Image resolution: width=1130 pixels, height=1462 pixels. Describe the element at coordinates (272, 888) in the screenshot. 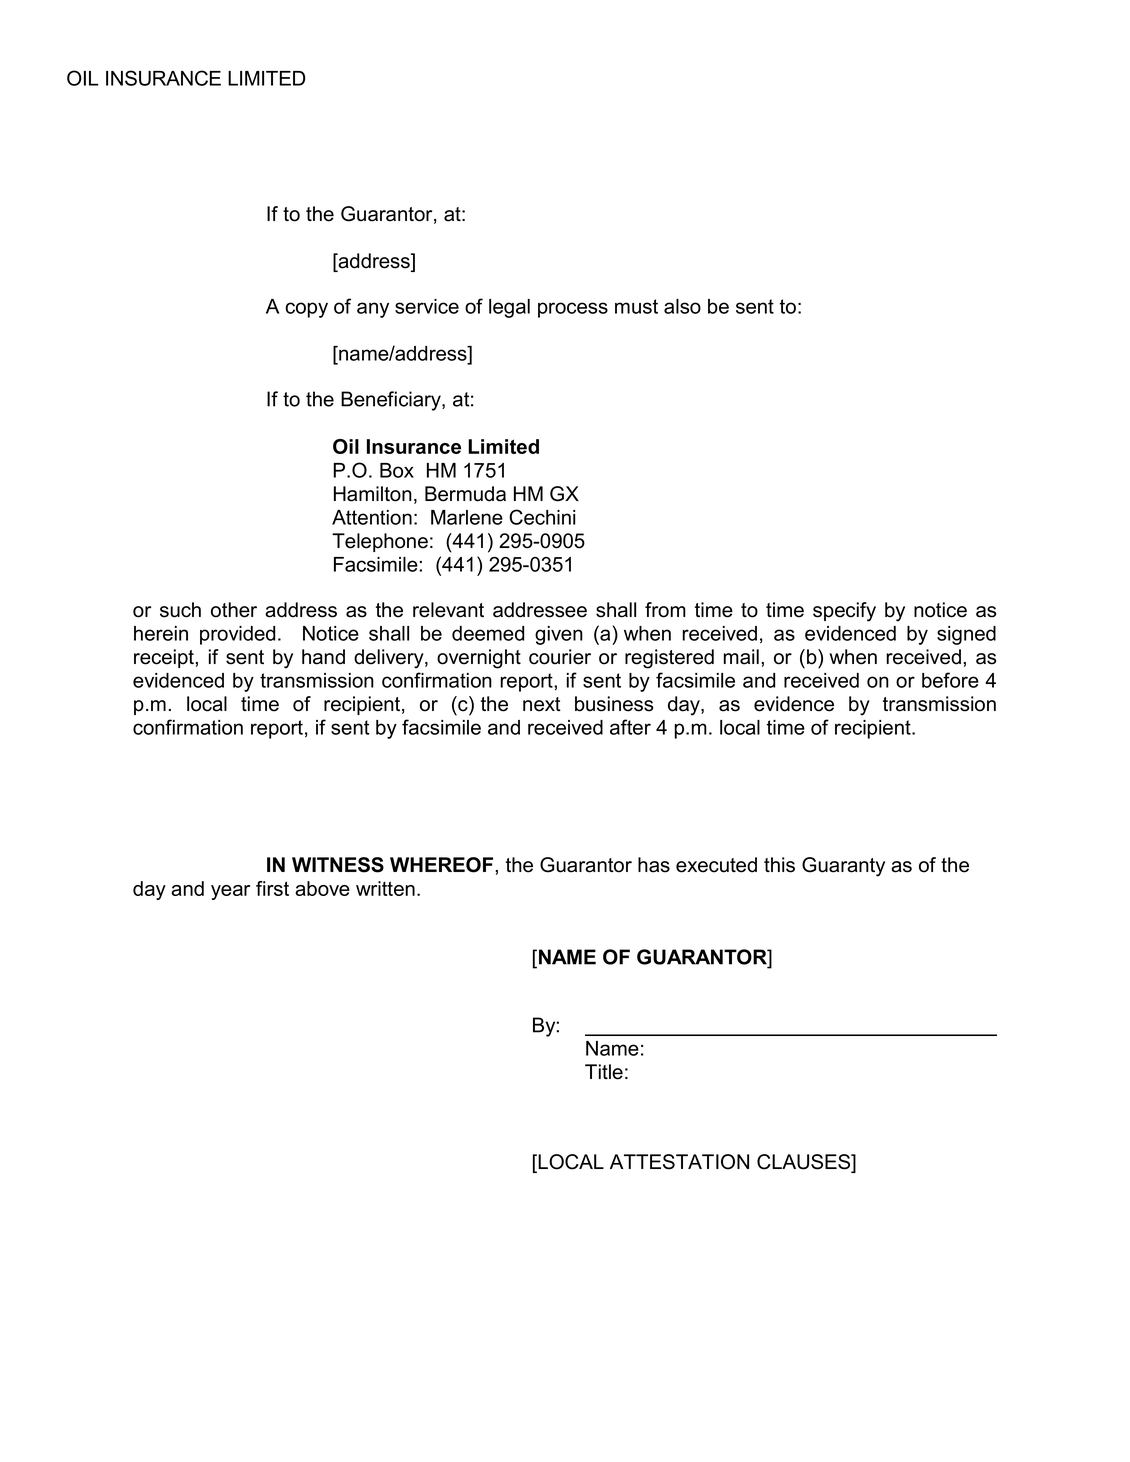

I see `first` at that location.
